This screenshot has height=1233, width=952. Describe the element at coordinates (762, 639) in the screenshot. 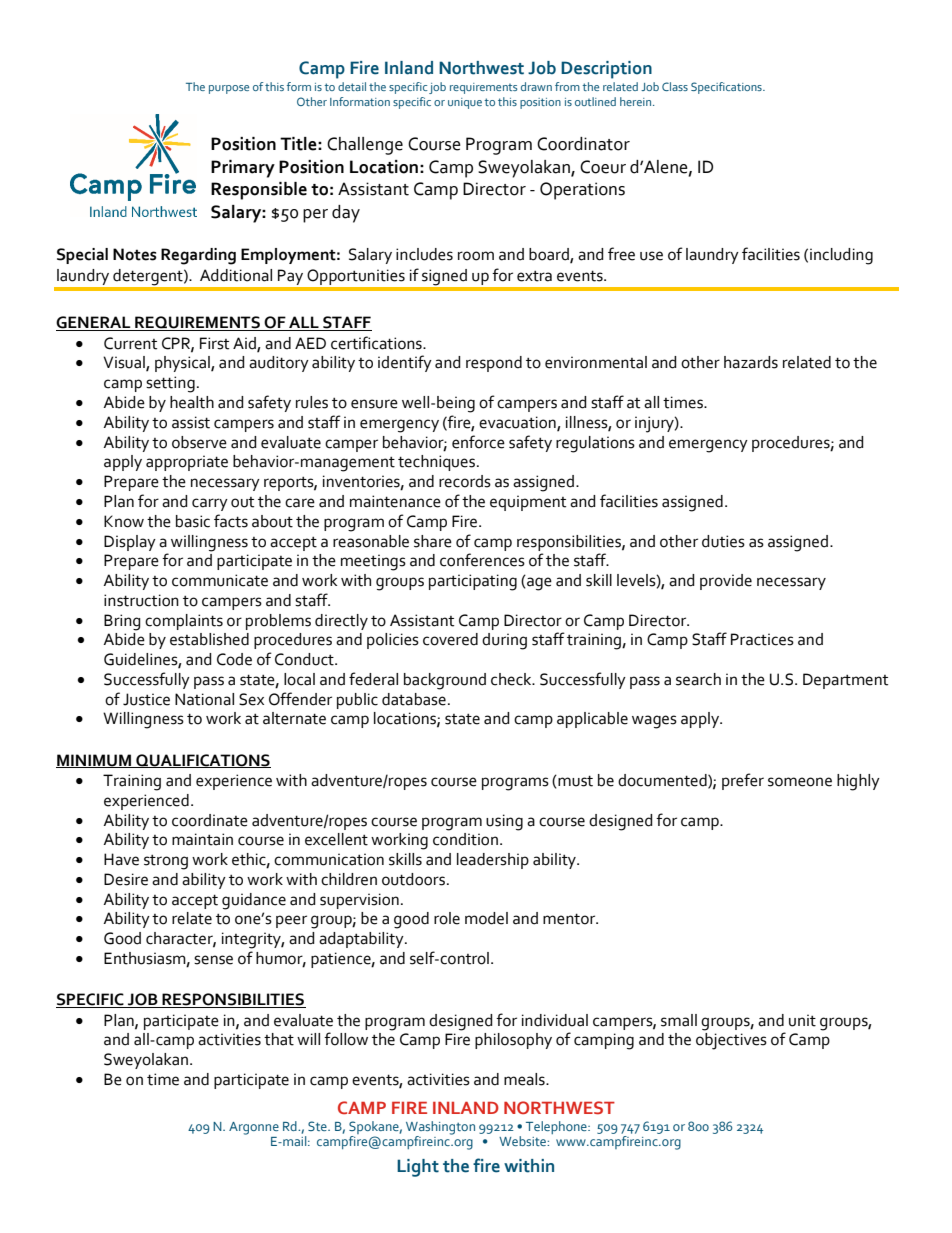

I see `Practices` at that location.
